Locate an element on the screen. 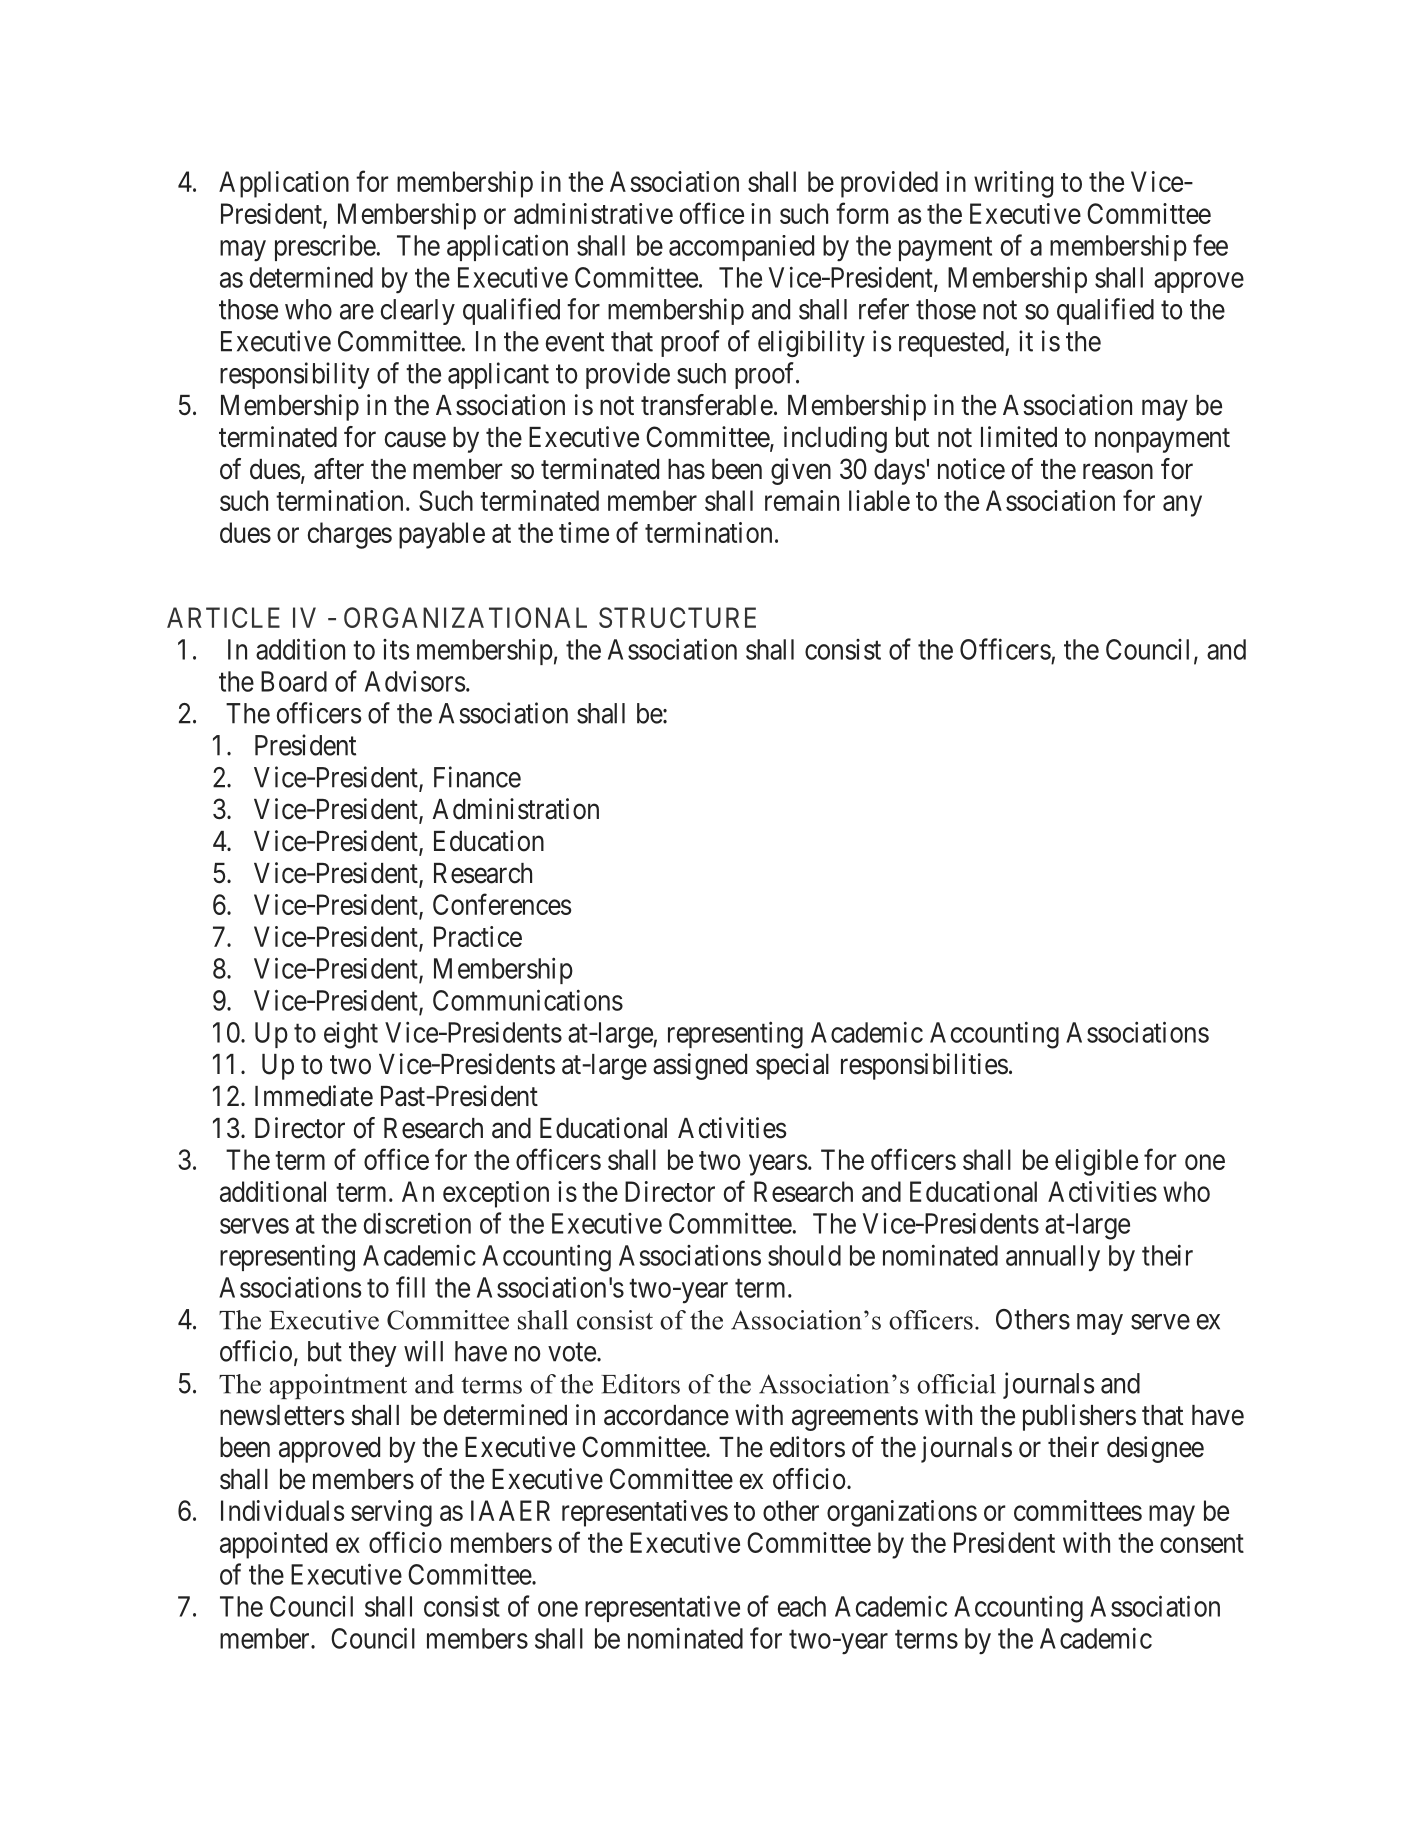 The image size is (1415, 1831). accompanied is located at coordinates (741, 248).
